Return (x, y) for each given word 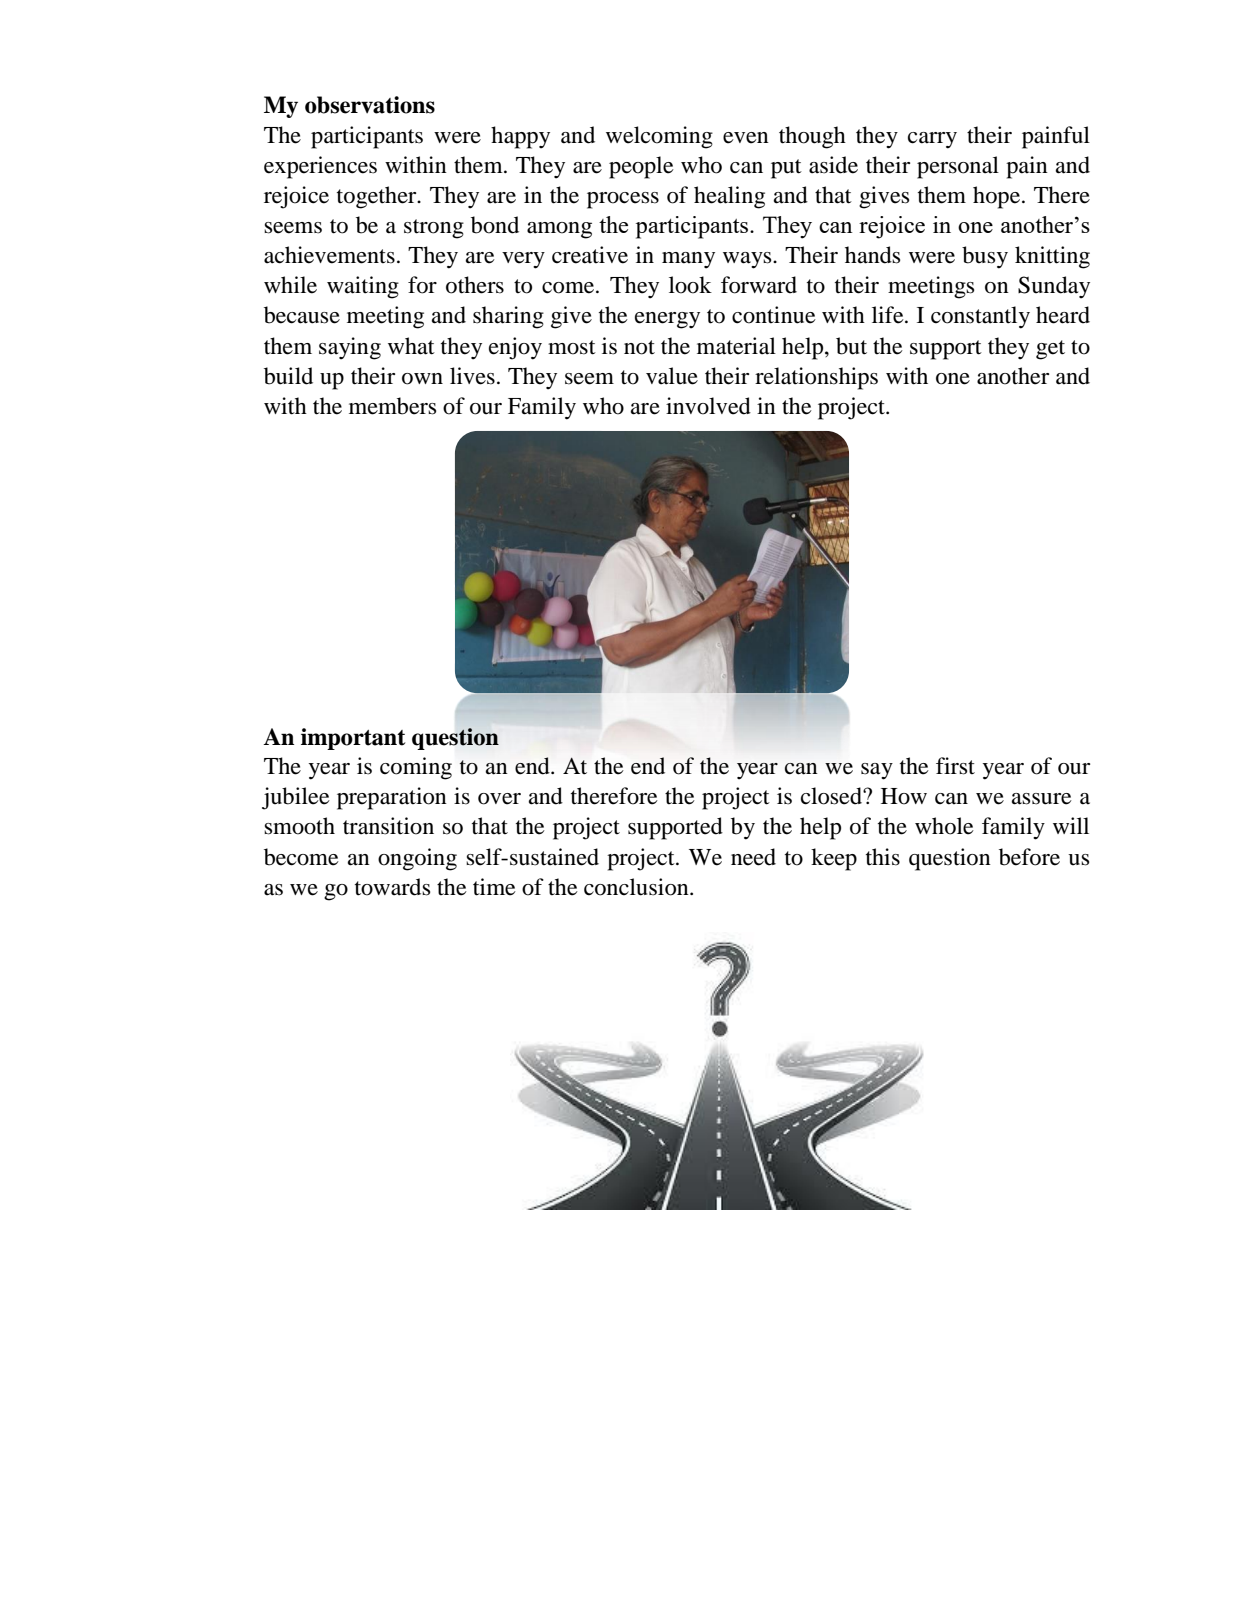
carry (932, 140)
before (1029, 857)
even (746, 138)
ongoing (417, 859)
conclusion (637, 887)
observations (370, 105)
